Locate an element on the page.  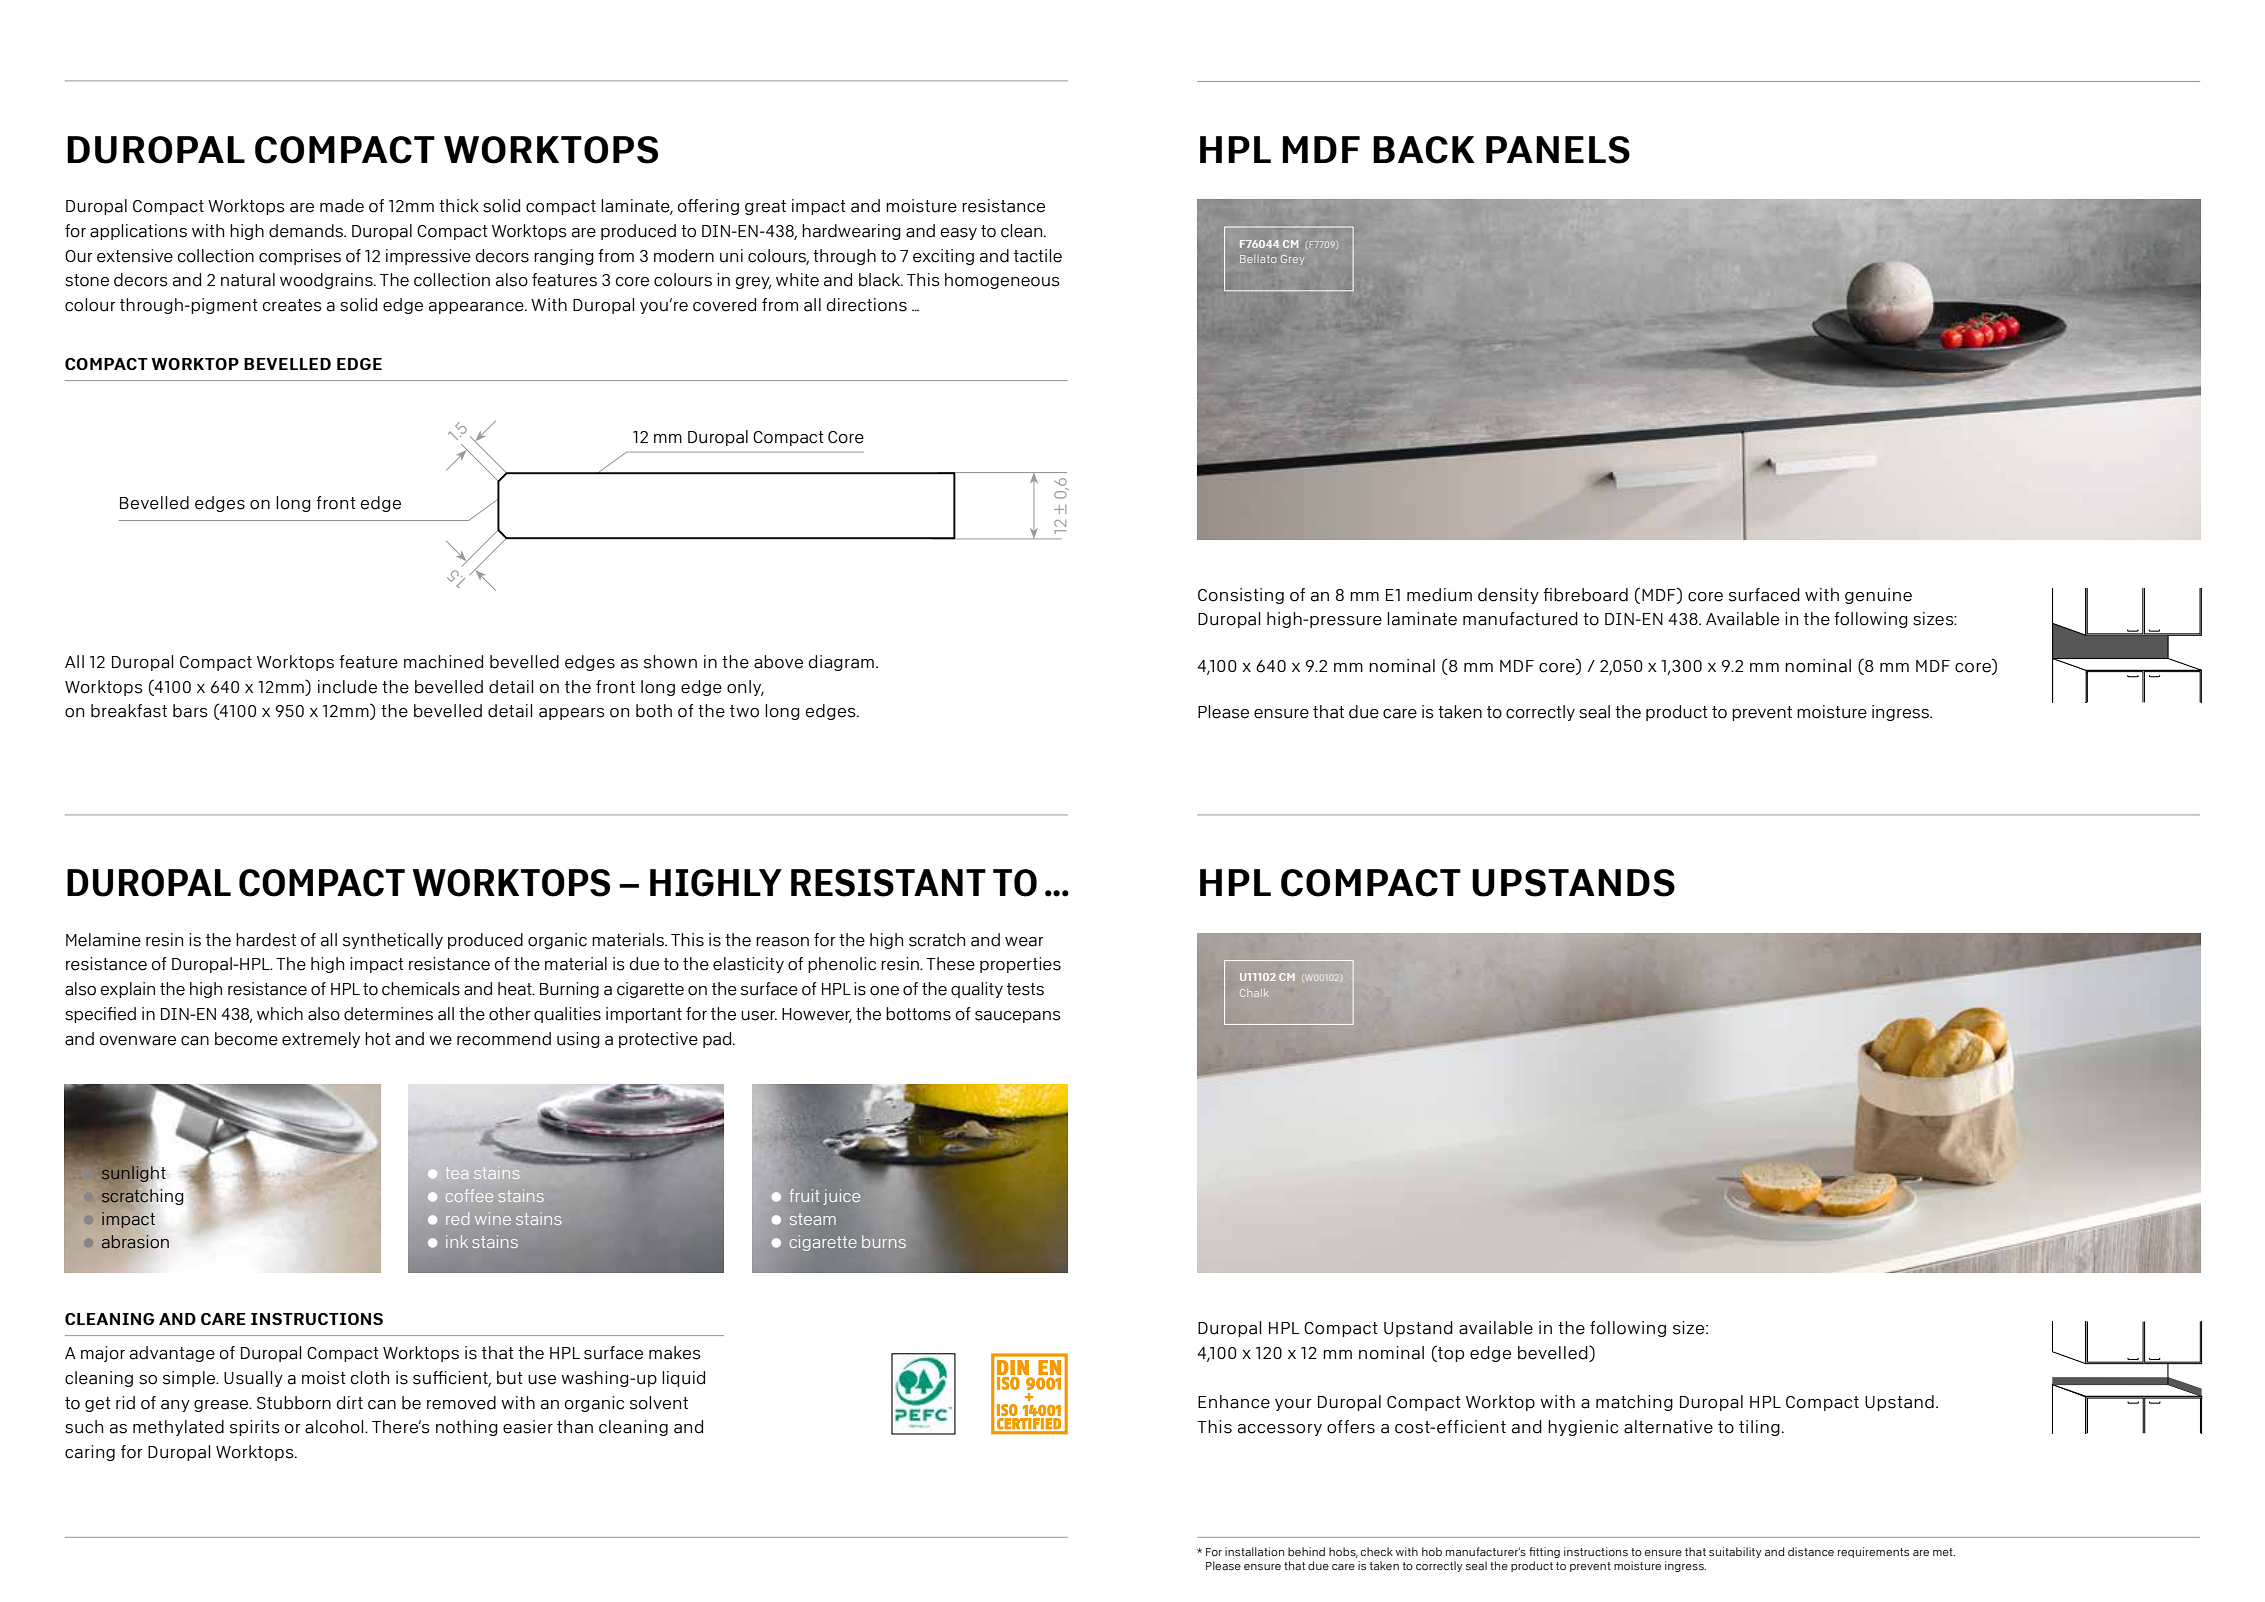
made is located at coordinates (342, 206).
